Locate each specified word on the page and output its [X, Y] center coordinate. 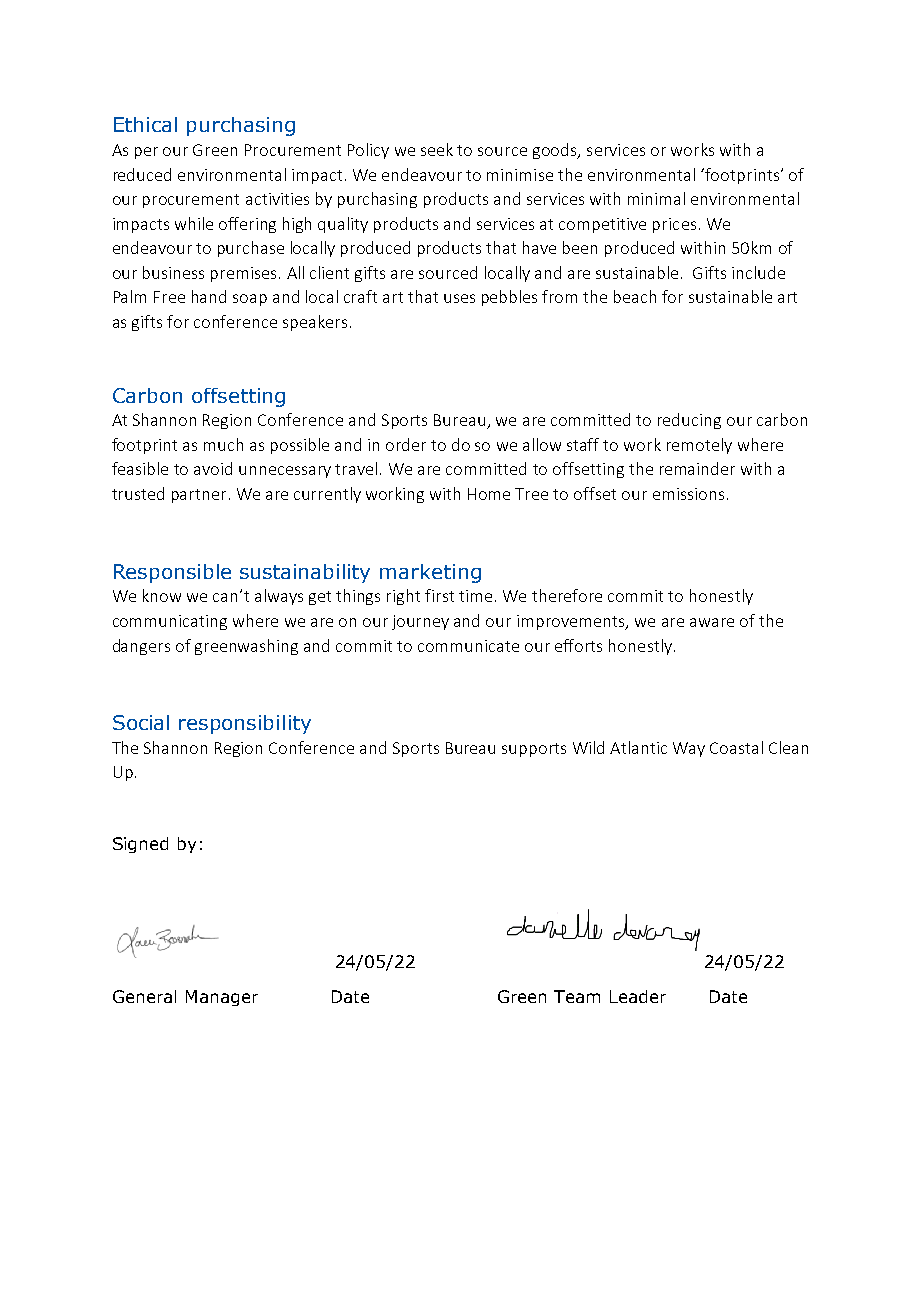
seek [437, 149]
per [146, 153]
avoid [213, 468]
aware [712, 622]
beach [635, 296]
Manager [222, 998]
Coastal [736, 747]
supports [534, 750]
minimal [656, 198]
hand [209, 296]
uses [459, 298]
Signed [140, 845]
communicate [468, 646]
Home [489, 494]
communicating [170, 622]
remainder [697, 468]
